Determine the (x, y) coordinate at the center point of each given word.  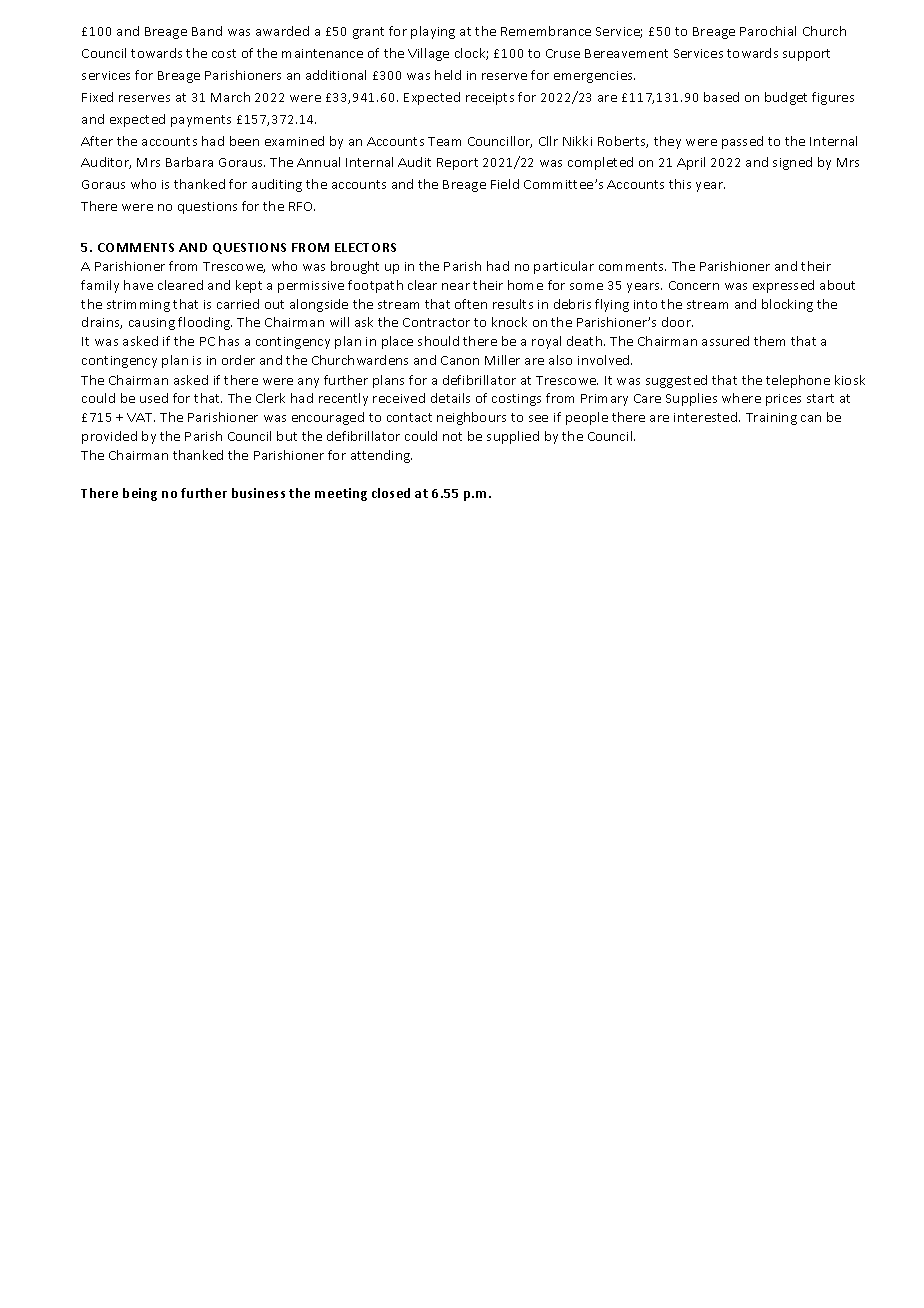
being (140, 494)
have (138, 285)
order (238, 360)
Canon (460, 360)
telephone (798, 381)
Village (428, 54)
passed (742, 142)
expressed (783, 286)
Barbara (189, 162)
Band (207, 31)
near (456, 286)
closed (391, 493)
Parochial (768, 31)
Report (457, 164)
